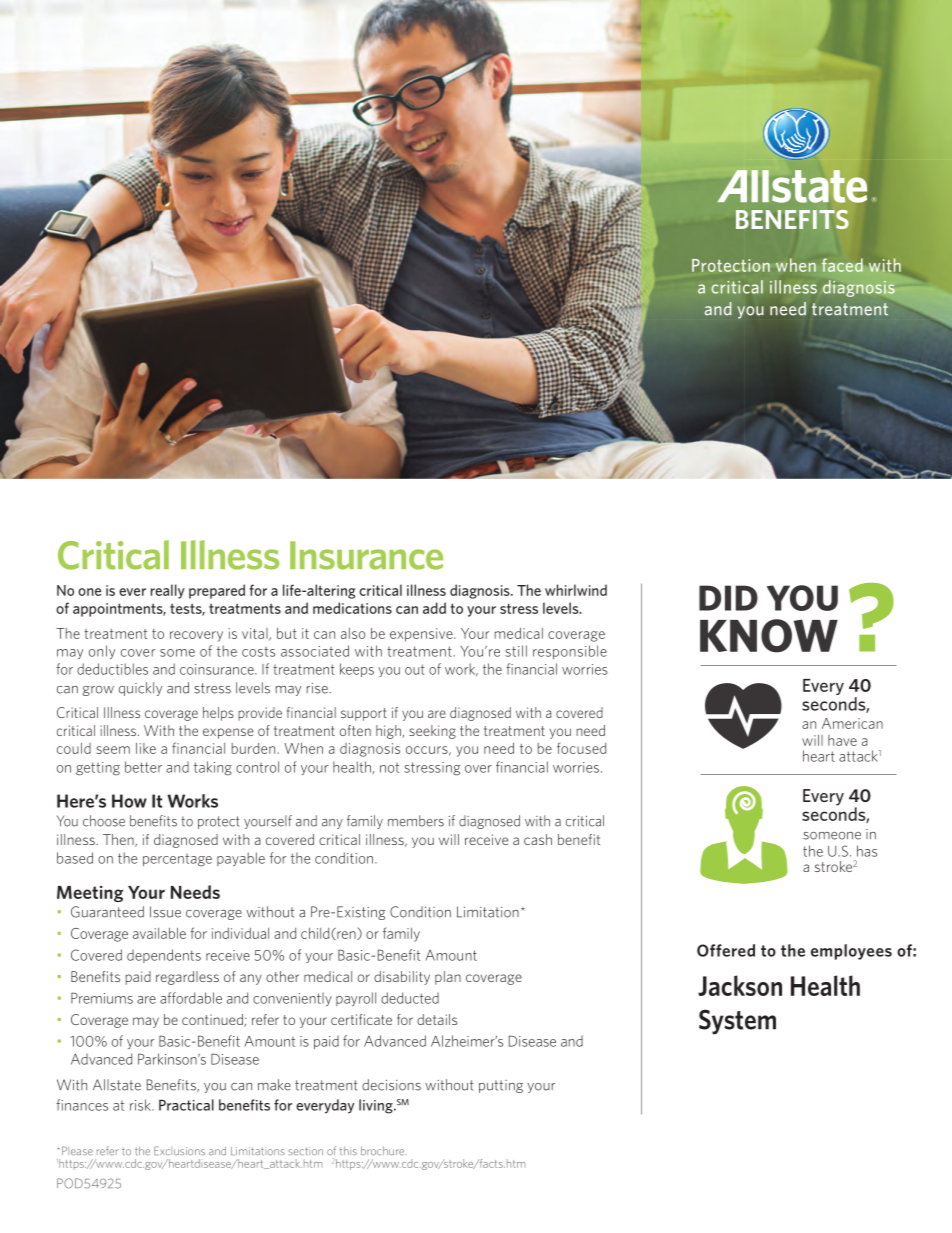 The image size is (952, 1233). What do you see at coordinates (165, 912) in the image?
I see `Issue` at bounding box center [165, 912].
